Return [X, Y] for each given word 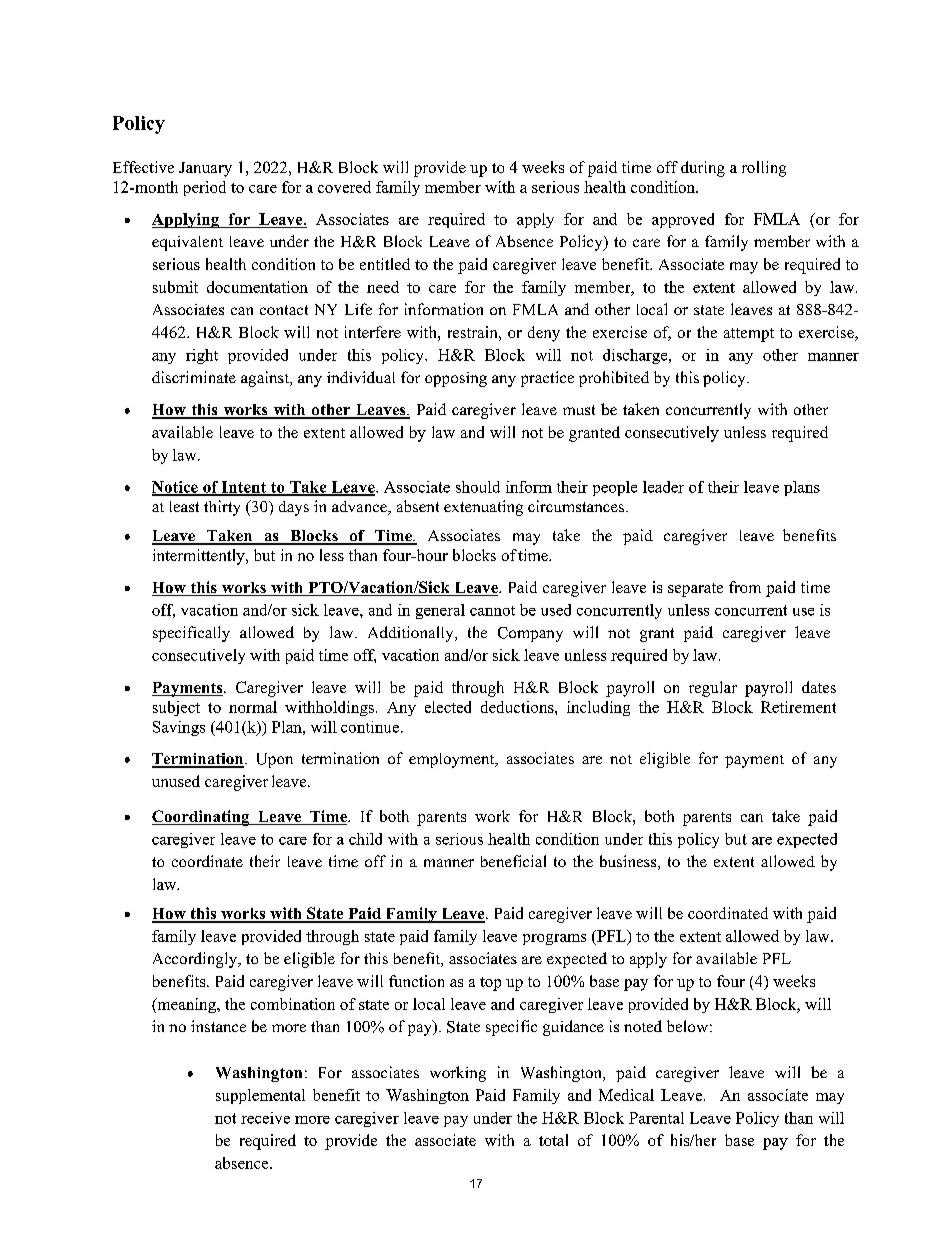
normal [253, 707]
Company [530, 634]
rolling [764, 169]
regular [713, 689]
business [629, 862]
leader [663, 487]
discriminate [194, 377]
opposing [456, 379]
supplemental [260, 1096]
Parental [656, 1118]
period [205, 188]
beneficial [513, 861]
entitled [385, 264]
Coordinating [202, 818]
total [553, 1140]
